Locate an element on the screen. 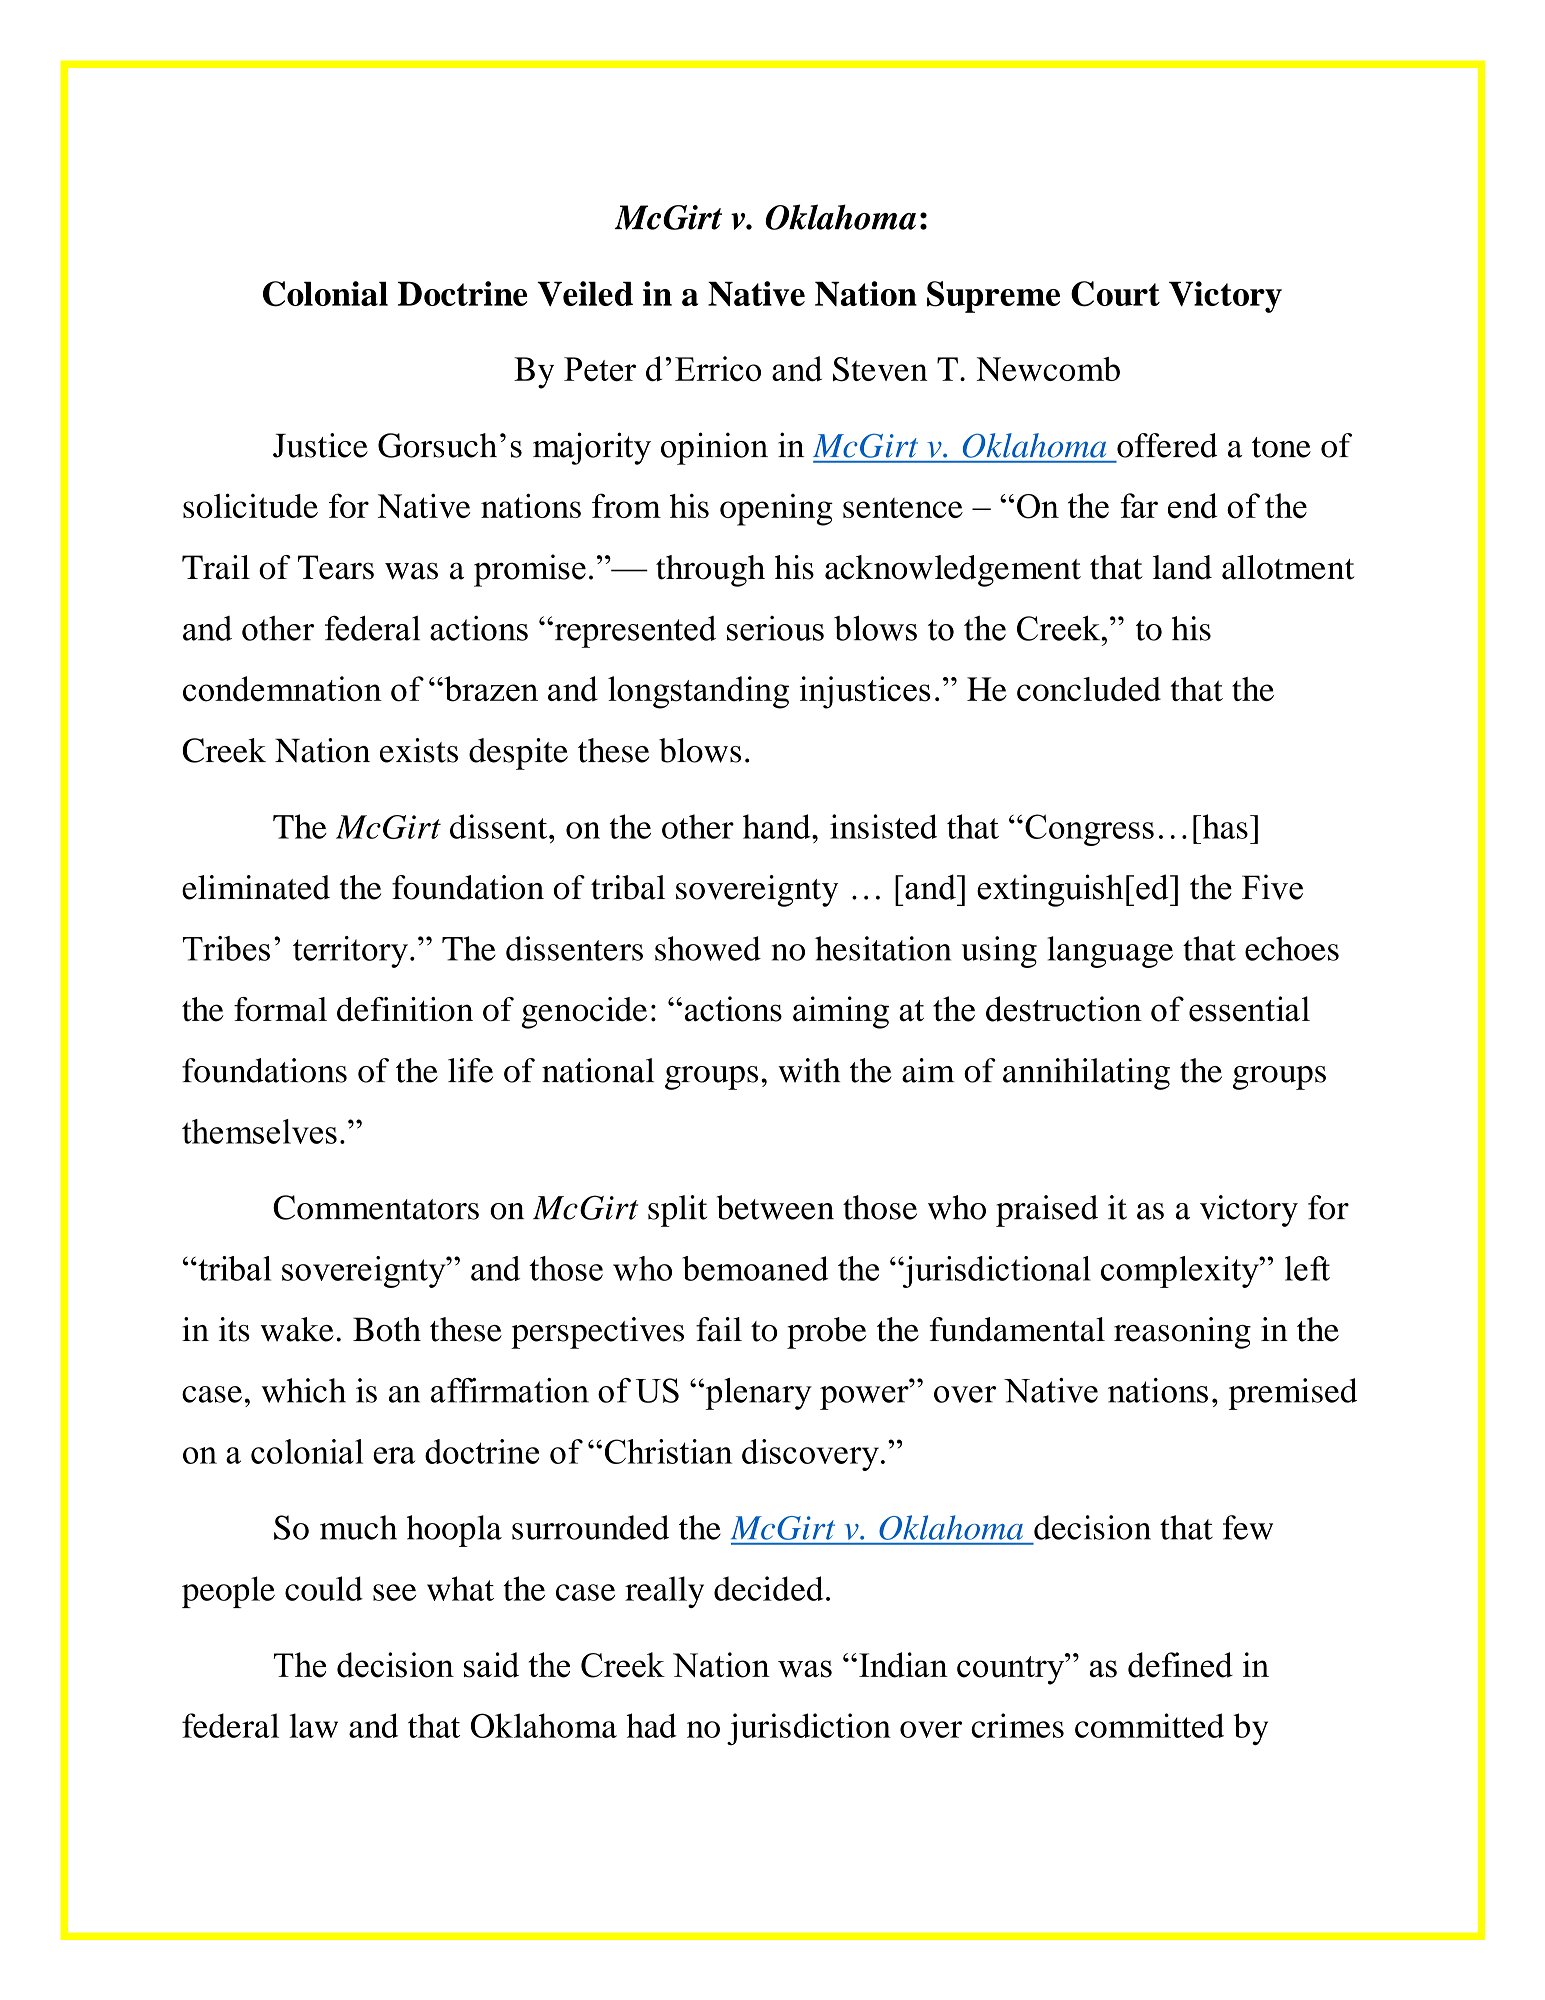 This screenshot has width=1545, height=2000. concluded is located at coordinates (1089, 689).
